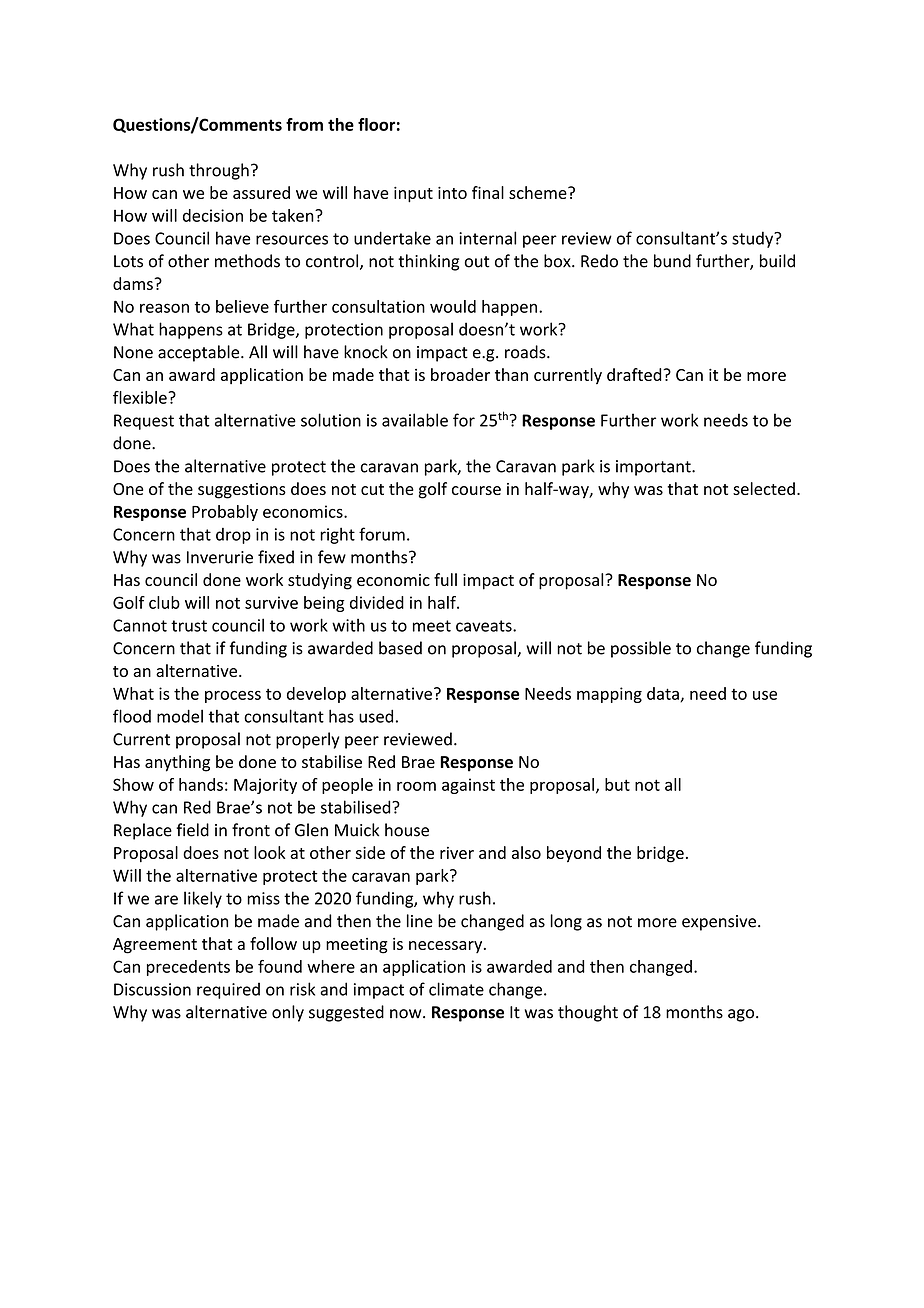 Image resolution: width=924 pixels, height=1308 pixels. Describe the element at coordinates (654, 468) in the screenshot. I see `important` at that location.
